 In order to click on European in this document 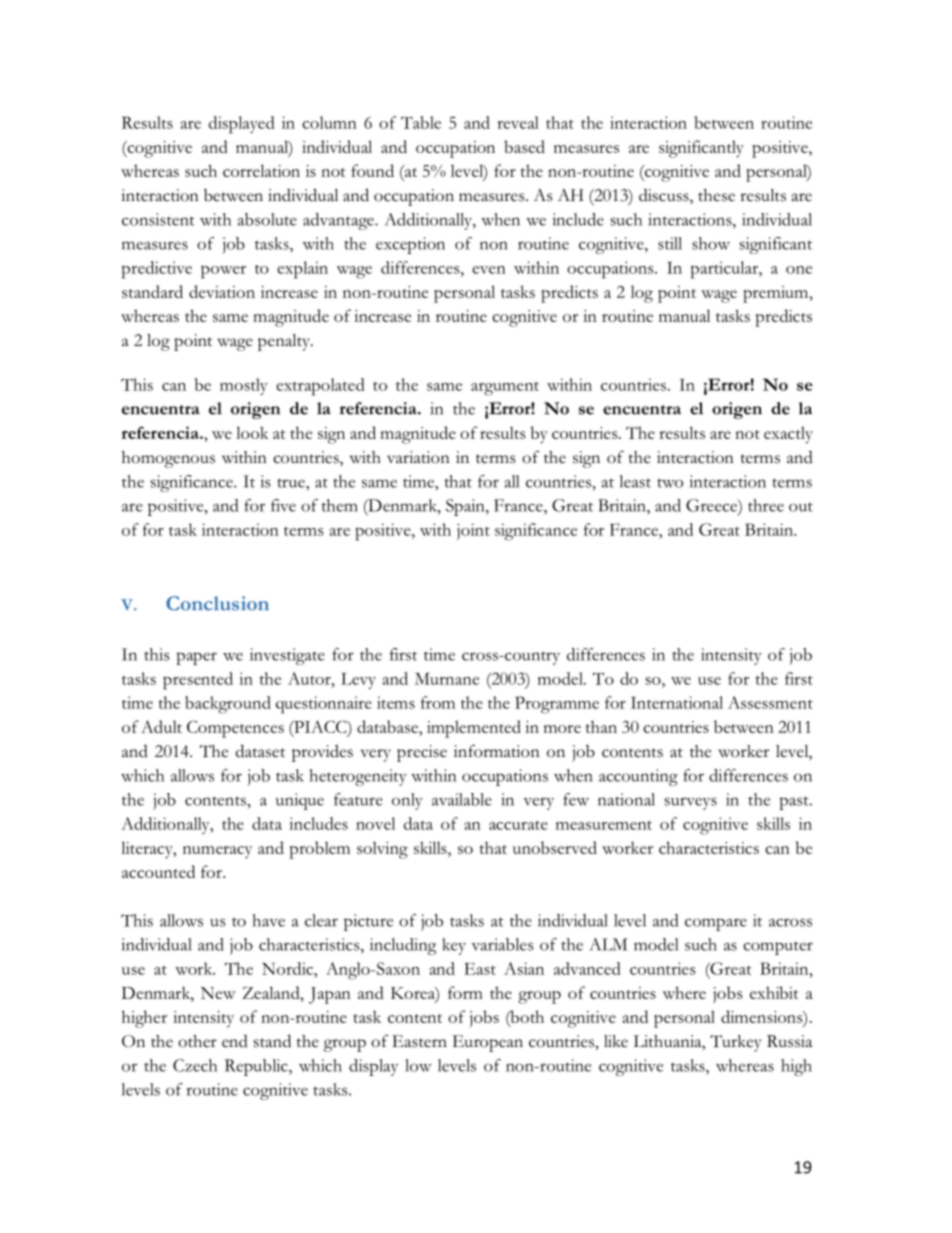, I will do `click(488, 1043)`.
